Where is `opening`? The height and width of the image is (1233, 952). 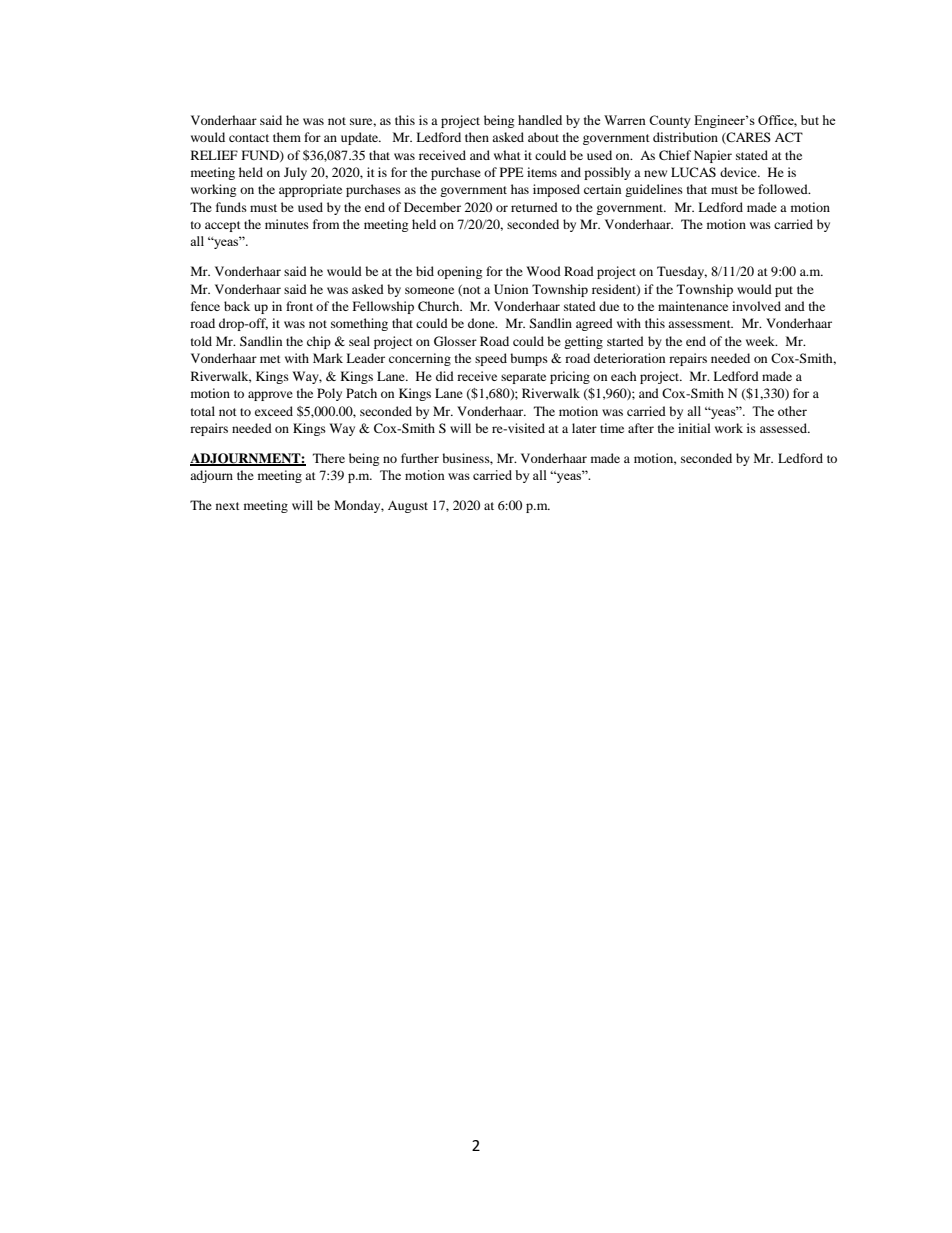 opening is located at coordinates (459, 272).
